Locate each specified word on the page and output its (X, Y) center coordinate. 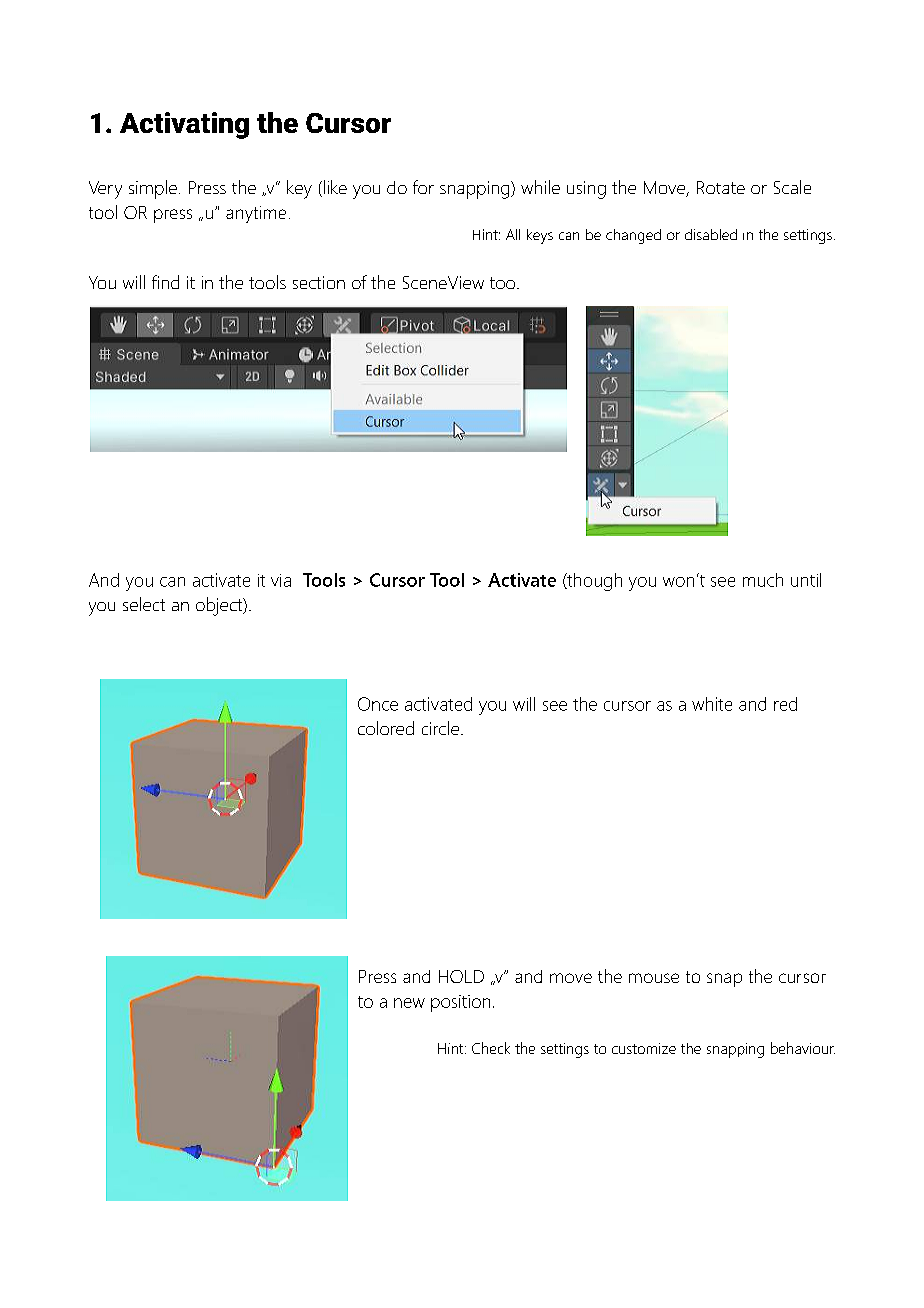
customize (644, 1048)
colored (386, 728)
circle (440, 728)
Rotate (721, 187)
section (319, 282)
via (281, 580)
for (423, 187)
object (220, 606)
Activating (184, 125)
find (165, 282)
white (712, 704)
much (763, 580)
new (409, 1003)
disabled (711, 234)
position (460, 1003)
